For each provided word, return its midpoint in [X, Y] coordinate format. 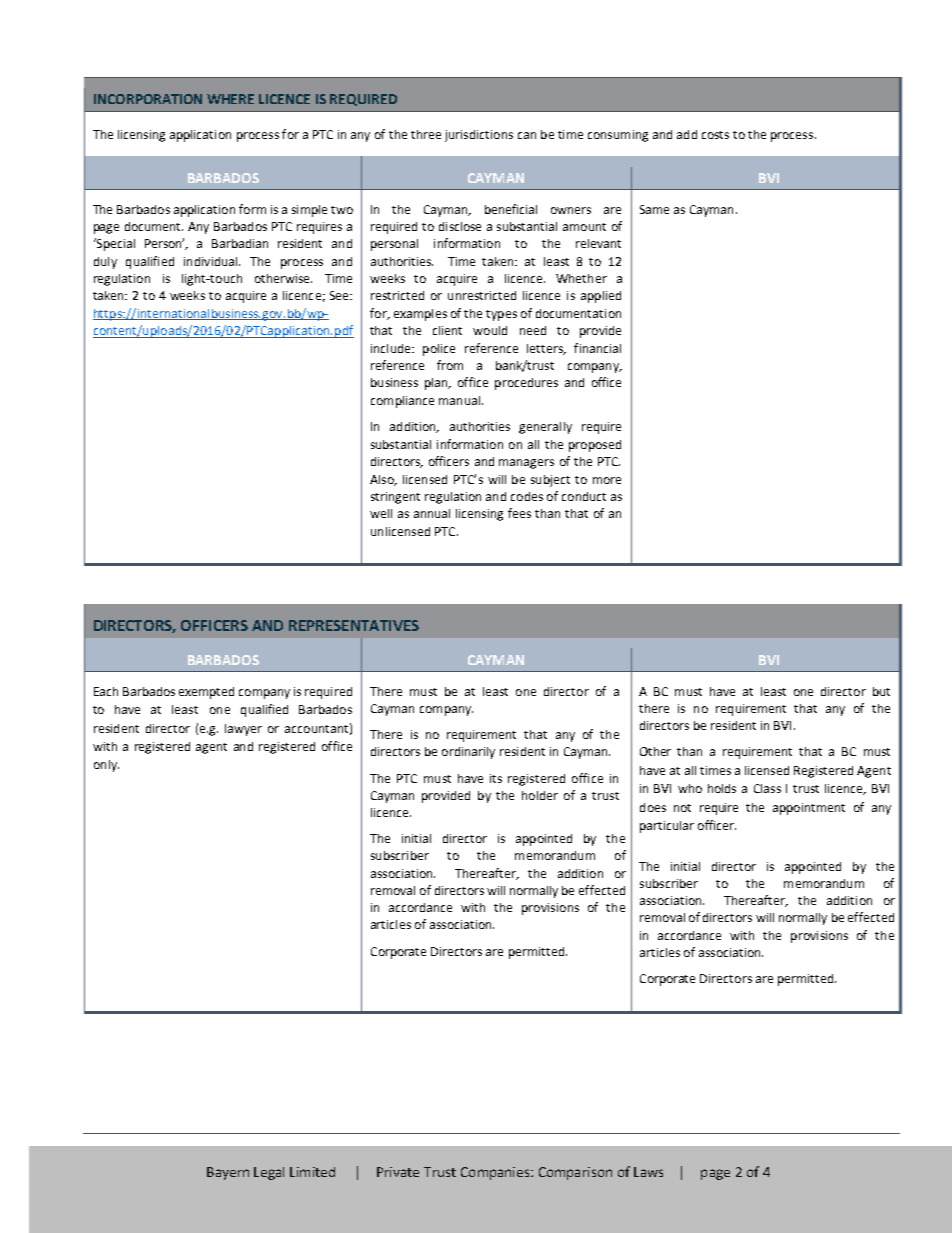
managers [526, 464]
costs [715, 135]
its [496, 778]
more [607, 480]
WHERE [230, 99]
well [381, 513]
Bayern [228, 1173]
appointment [809, 809]
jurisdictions [479, 136]
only [106, 766]
